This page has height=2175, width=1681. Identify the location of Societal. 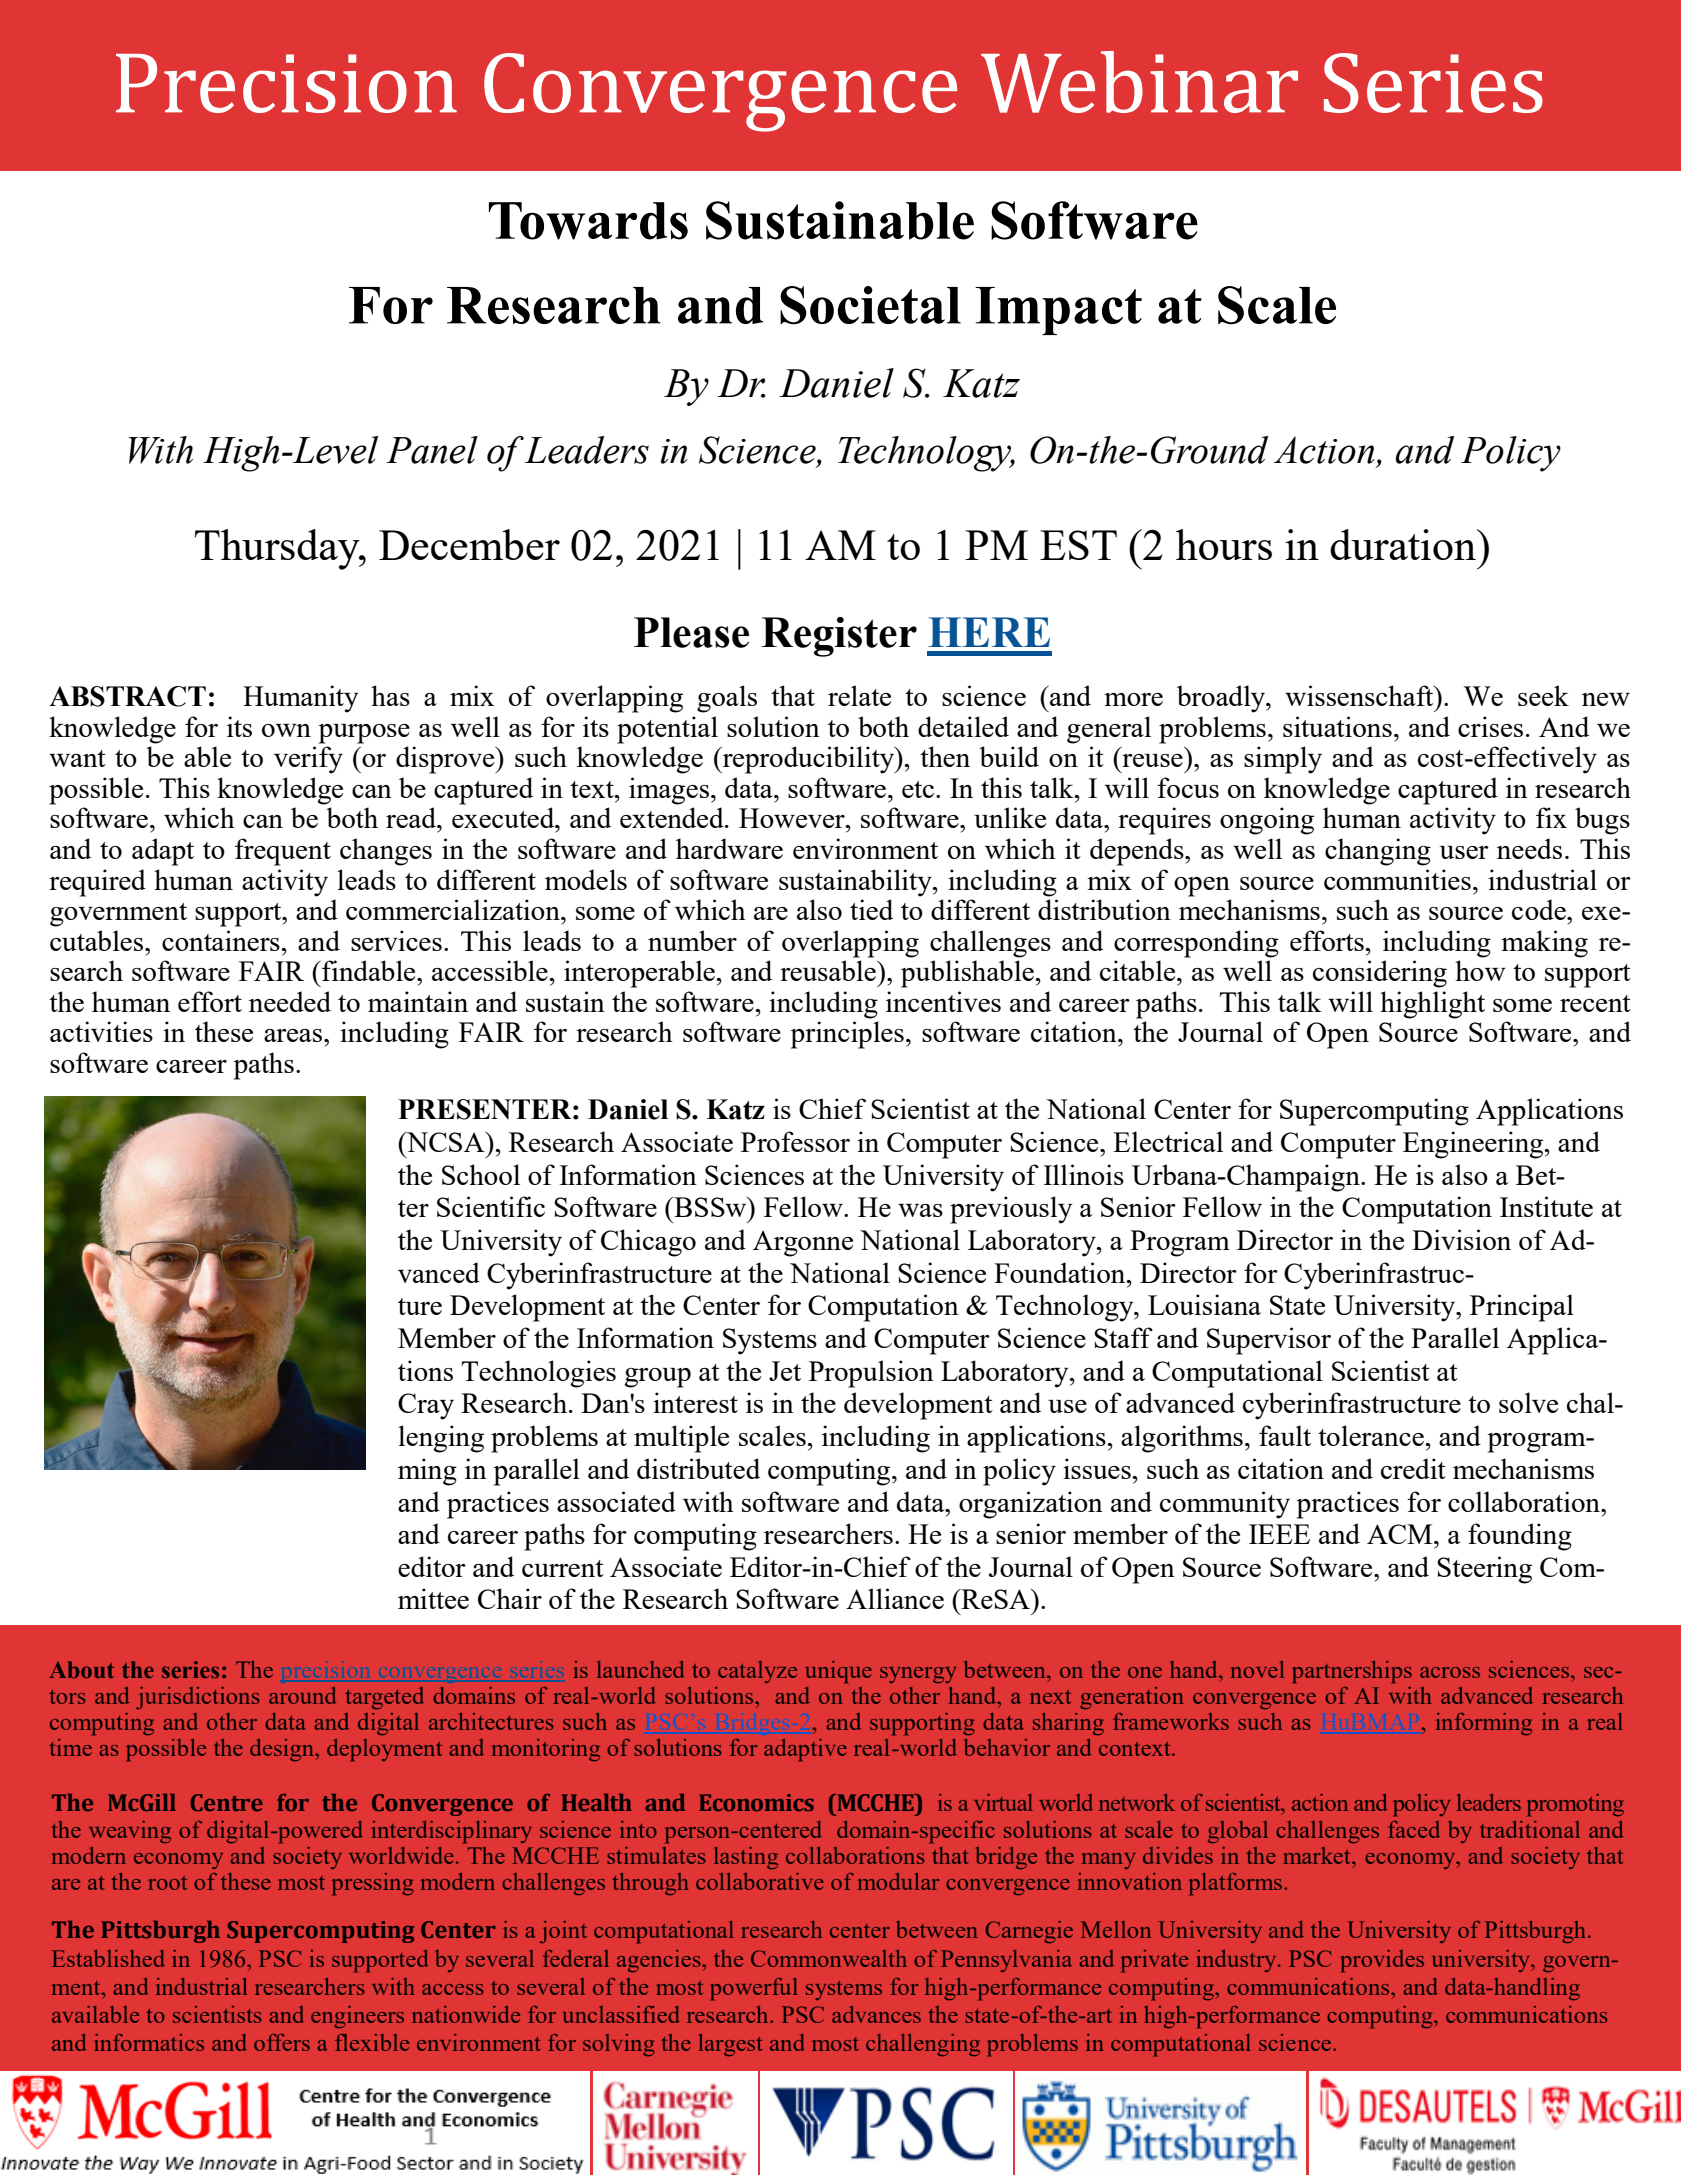
(870, 305).
